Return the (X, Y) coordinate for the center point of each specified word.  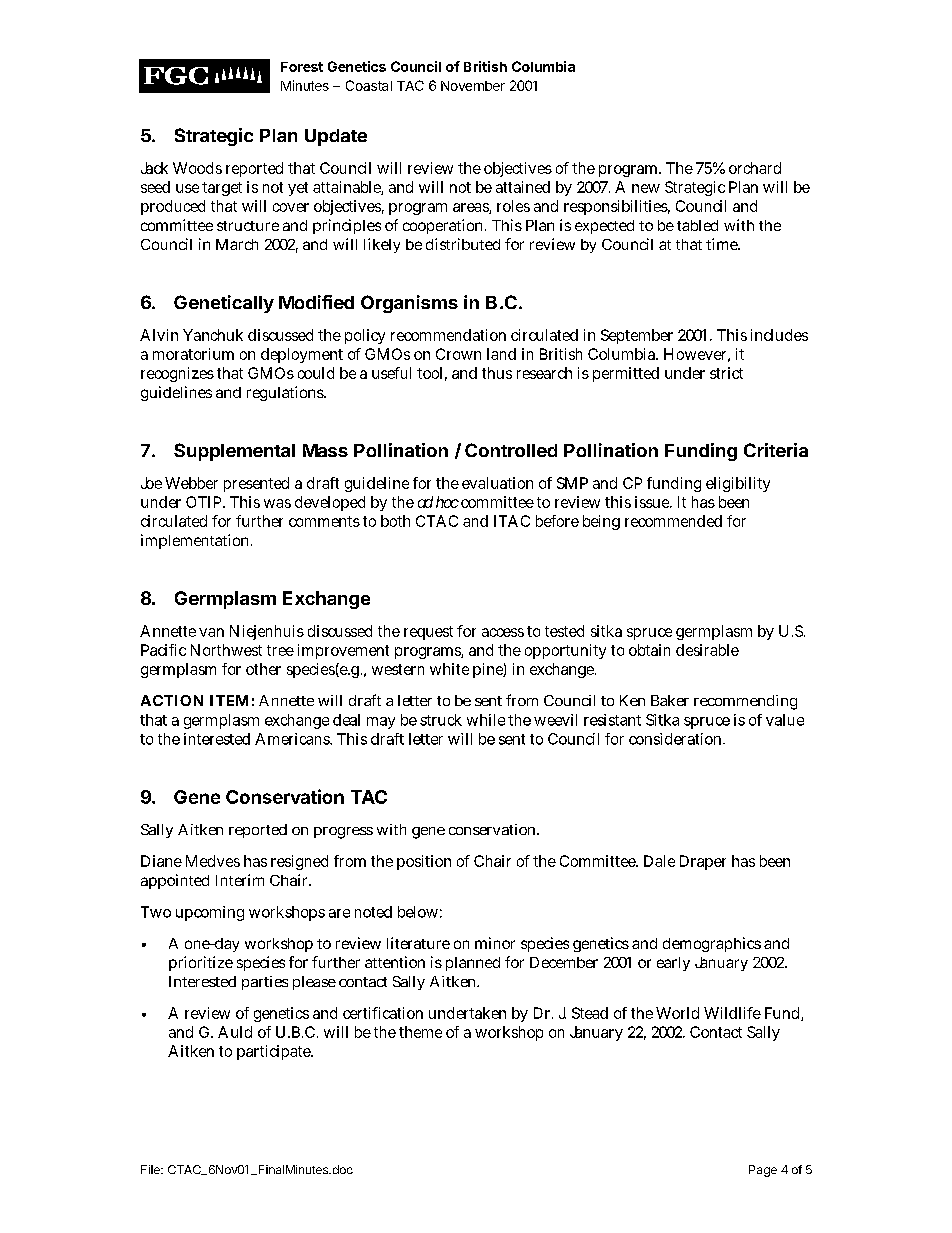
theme (420, 1032)
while (486, 720)
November (473, 86)
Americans (293, 739)
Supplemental (234, 452)
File (151, 1169)
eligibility (738, 484)
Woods (197, 168)
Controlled (511, 450)
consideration (677, 739)
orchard (755, 168)
